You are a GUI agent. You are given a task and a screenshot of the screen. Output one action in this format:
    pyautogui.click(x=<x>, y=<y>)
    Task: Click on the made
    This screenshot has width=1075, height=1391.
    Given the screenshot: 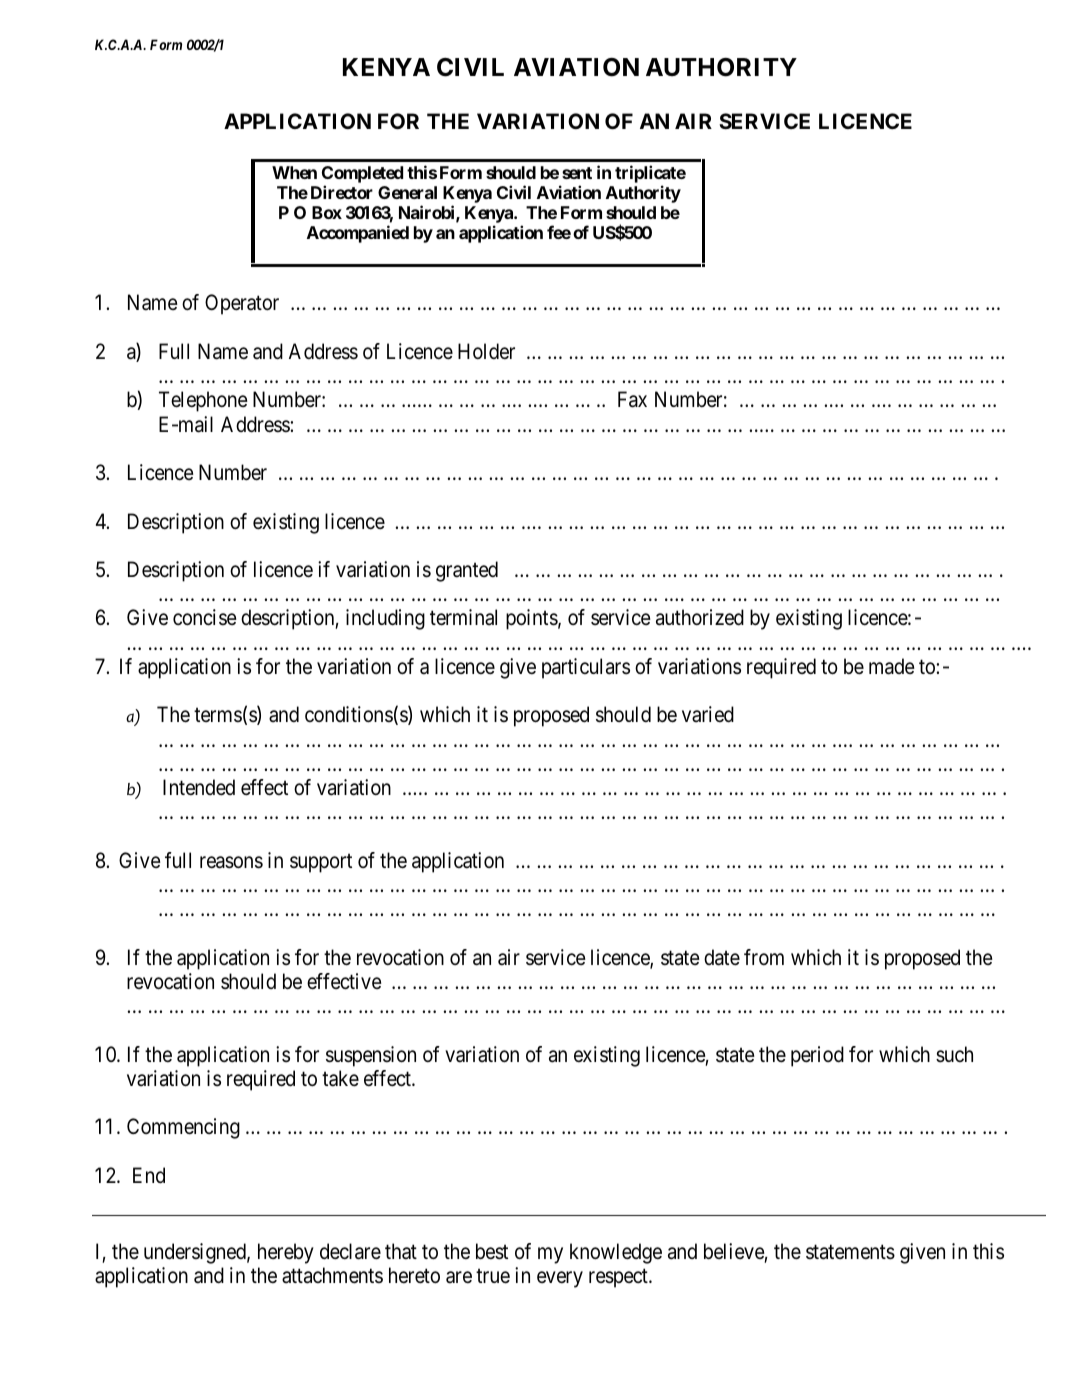 What is the action you would take?
    pyautogui.click(x=892, y=666)
